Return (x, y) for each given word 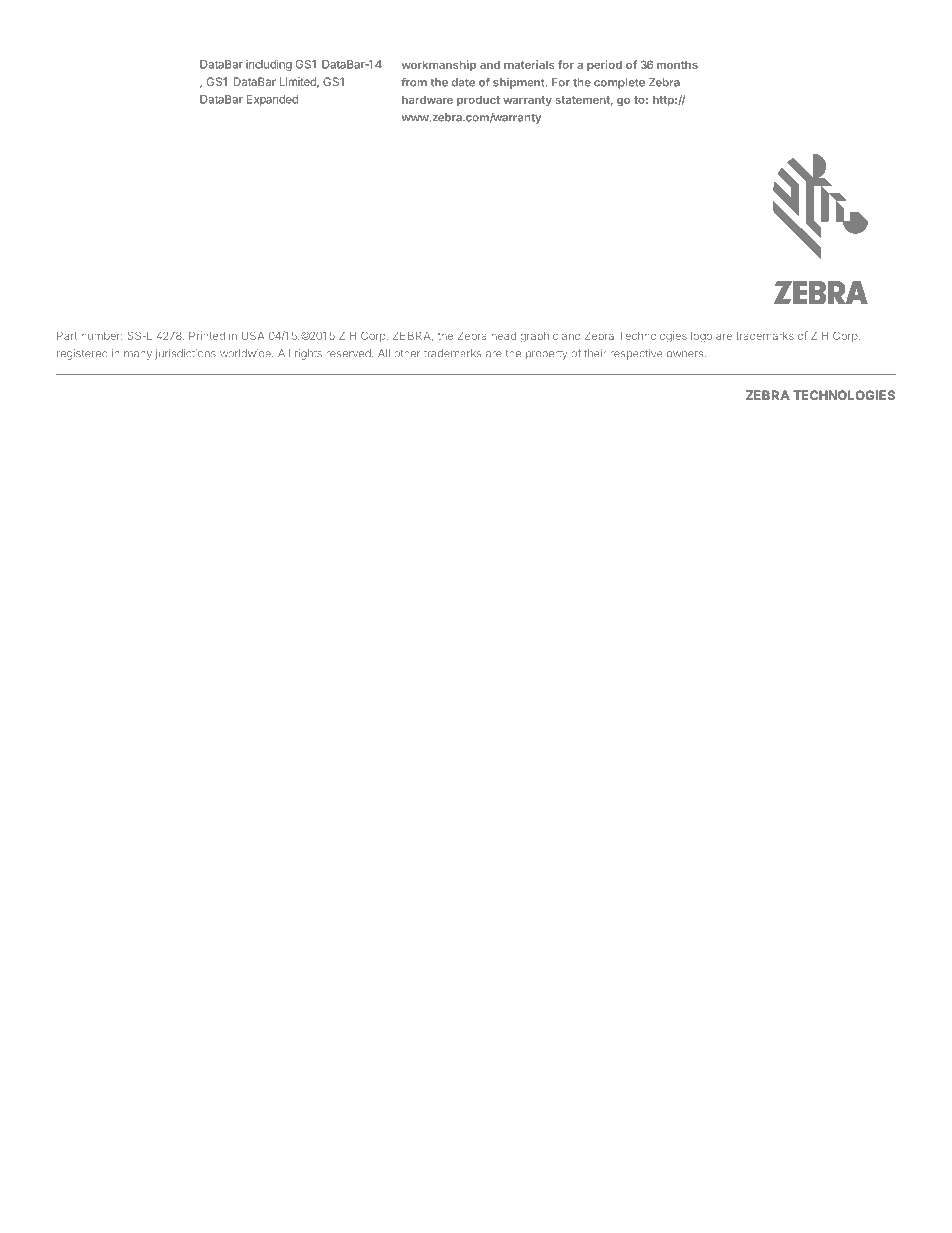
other (407, 353)
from (414, 82)
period (604, 66)
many (138, 355)
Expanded (272, 100)
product (478, 100)
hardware (427, 99)
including (269, 65)
